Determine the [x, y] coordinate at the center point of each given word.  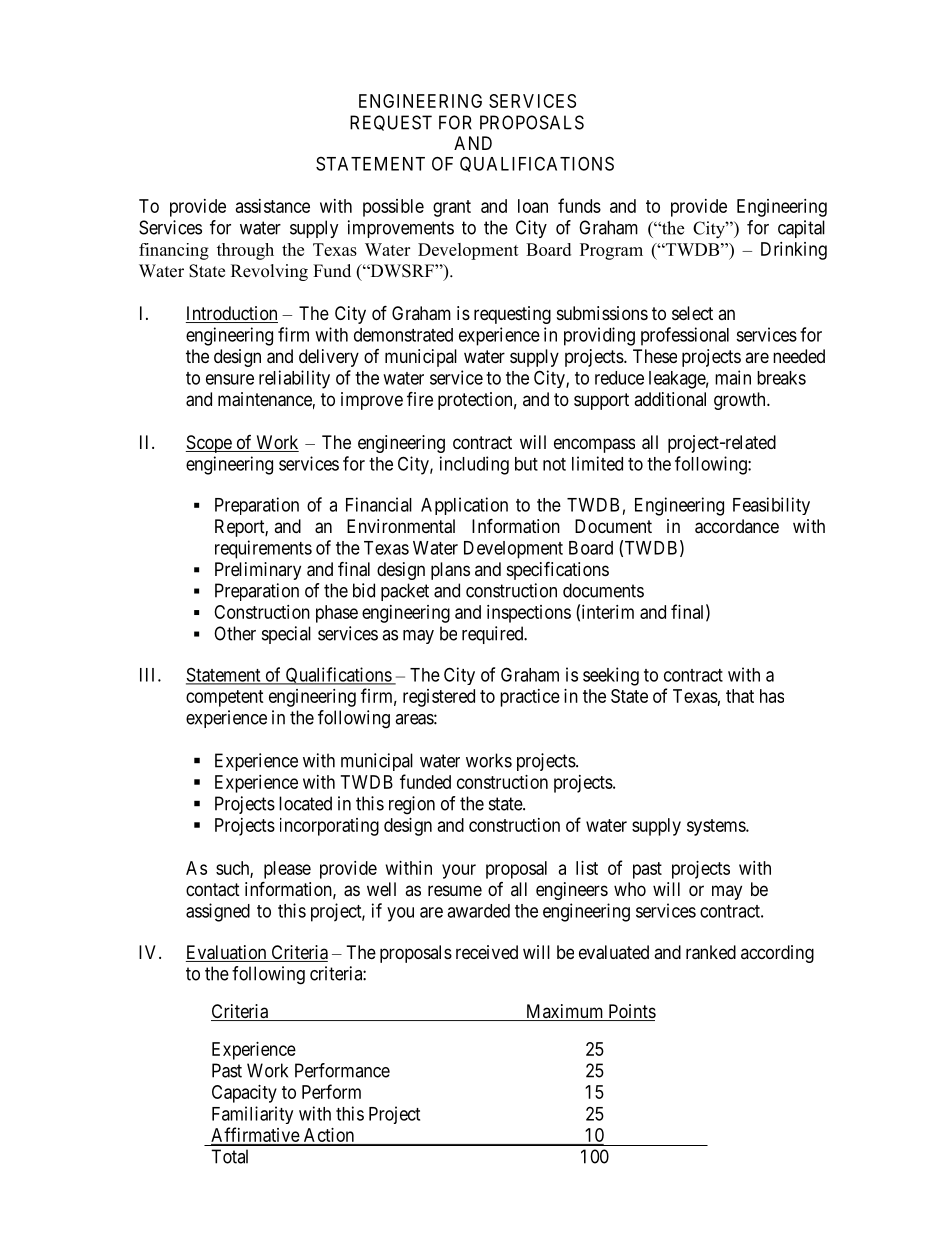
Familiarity [252, 1115]
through [245, 251]
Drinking [794, 251]
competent [225, 698]
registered [439, 698]
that [740, 696]
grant [452, 208]
